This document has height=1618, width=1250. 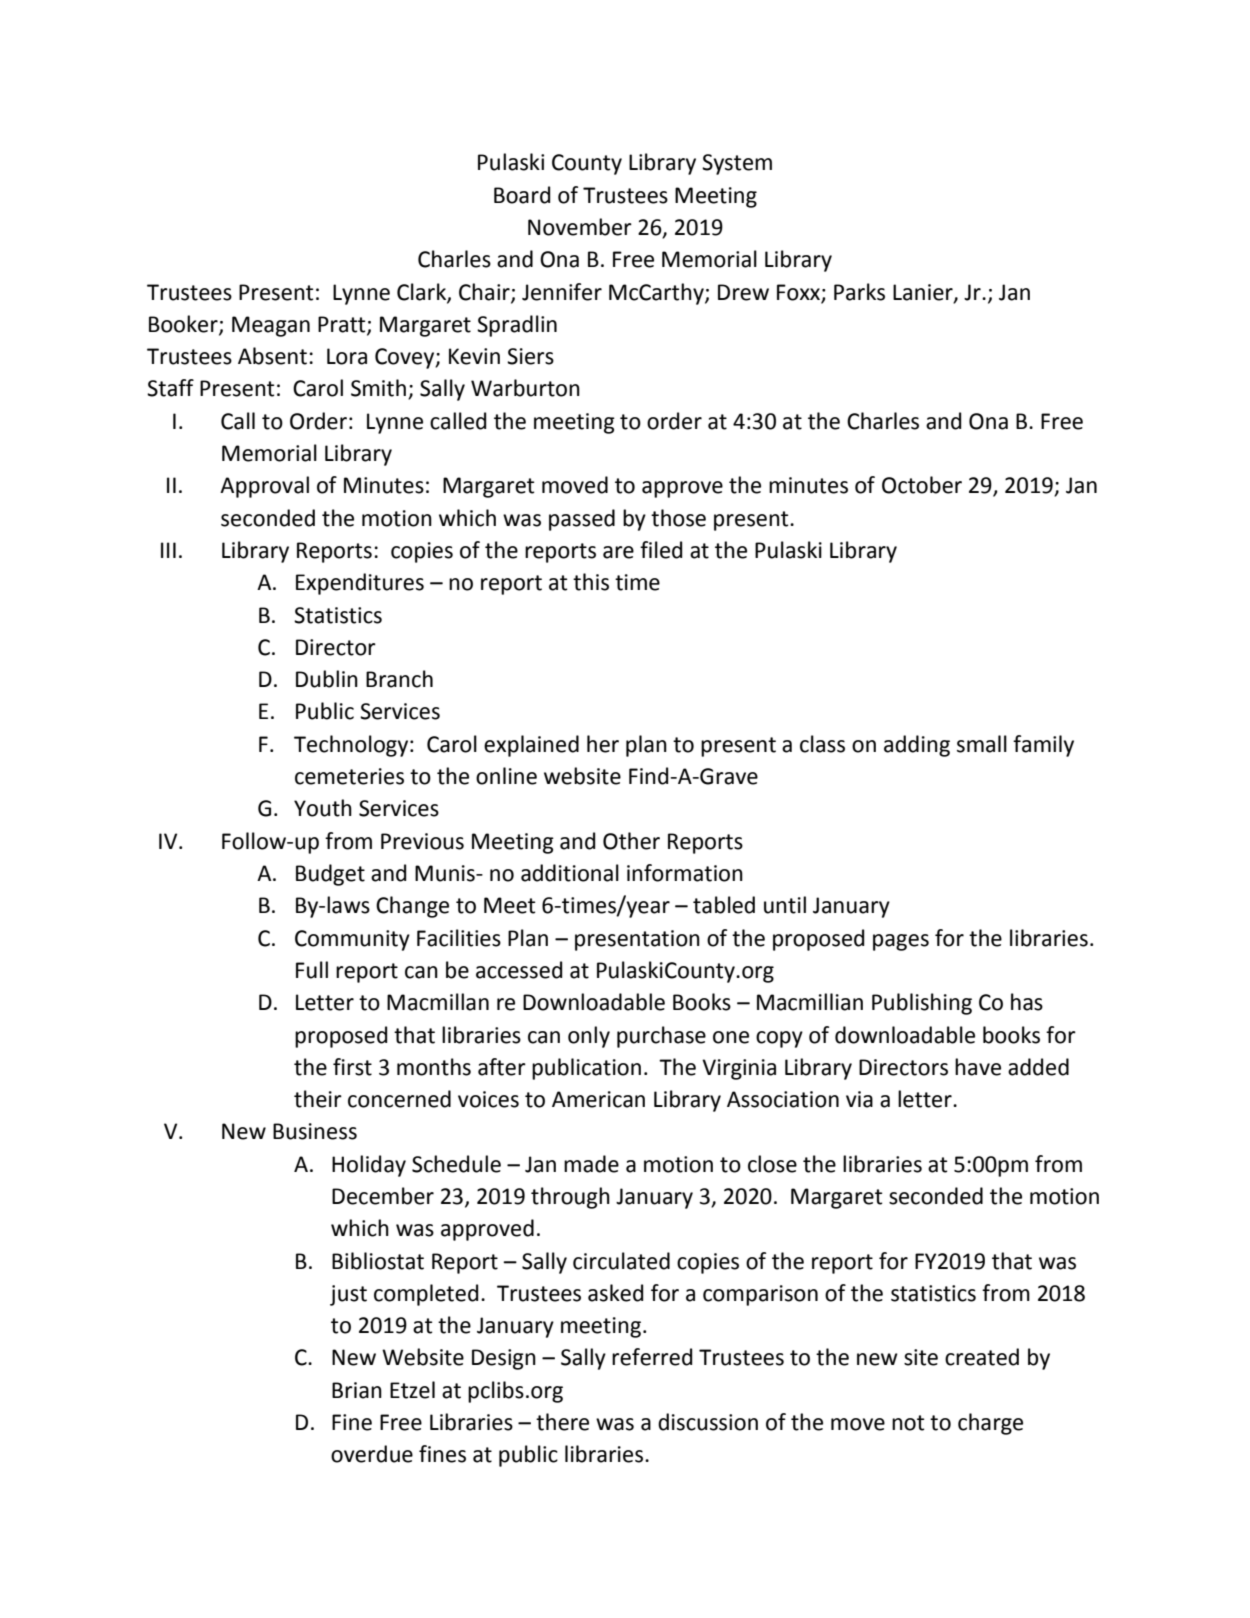 I want to click on Meagan, so click(x=271, y=326).
